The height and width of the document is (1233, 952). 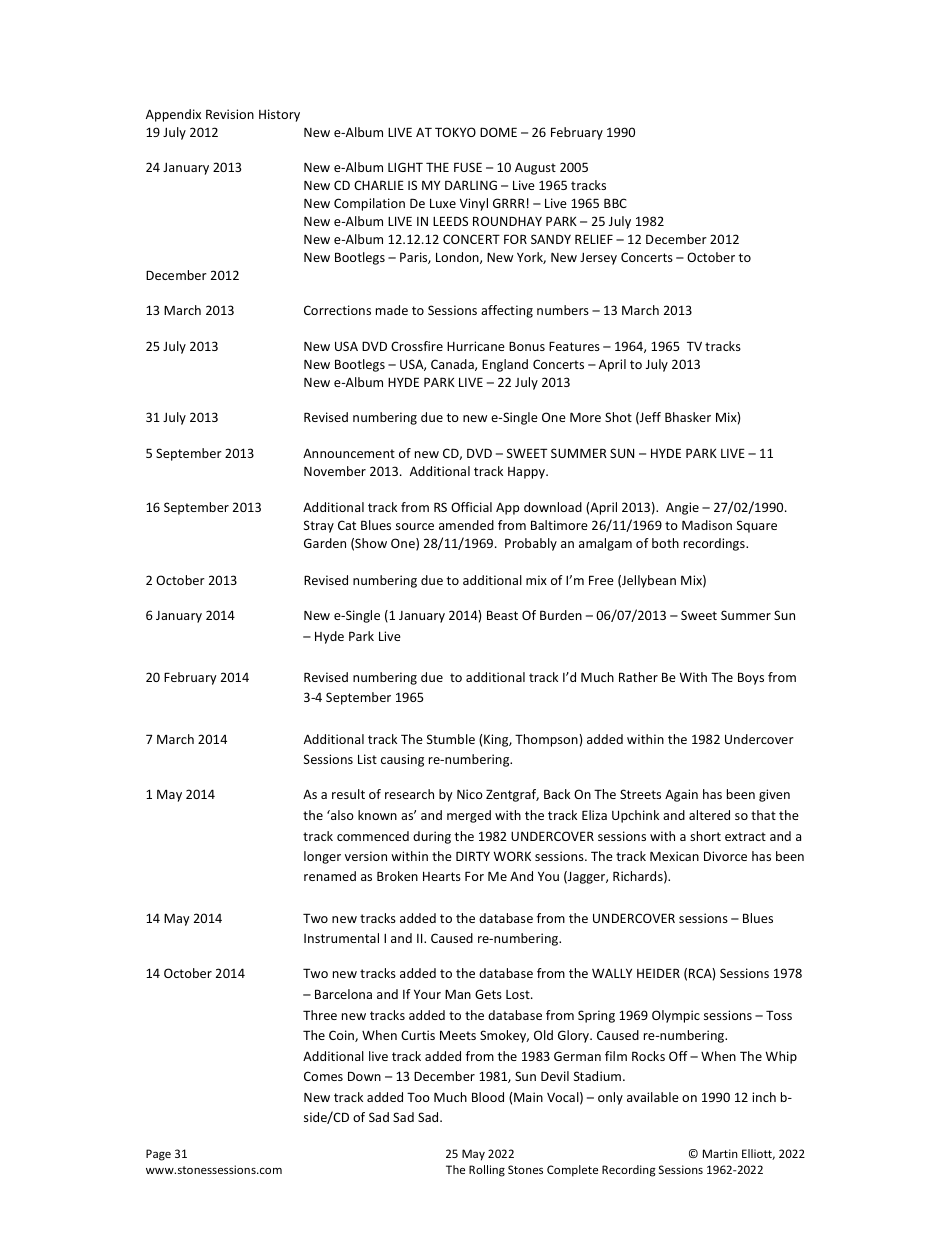 I want to click on Divorce, so click(x=725, y=856).
